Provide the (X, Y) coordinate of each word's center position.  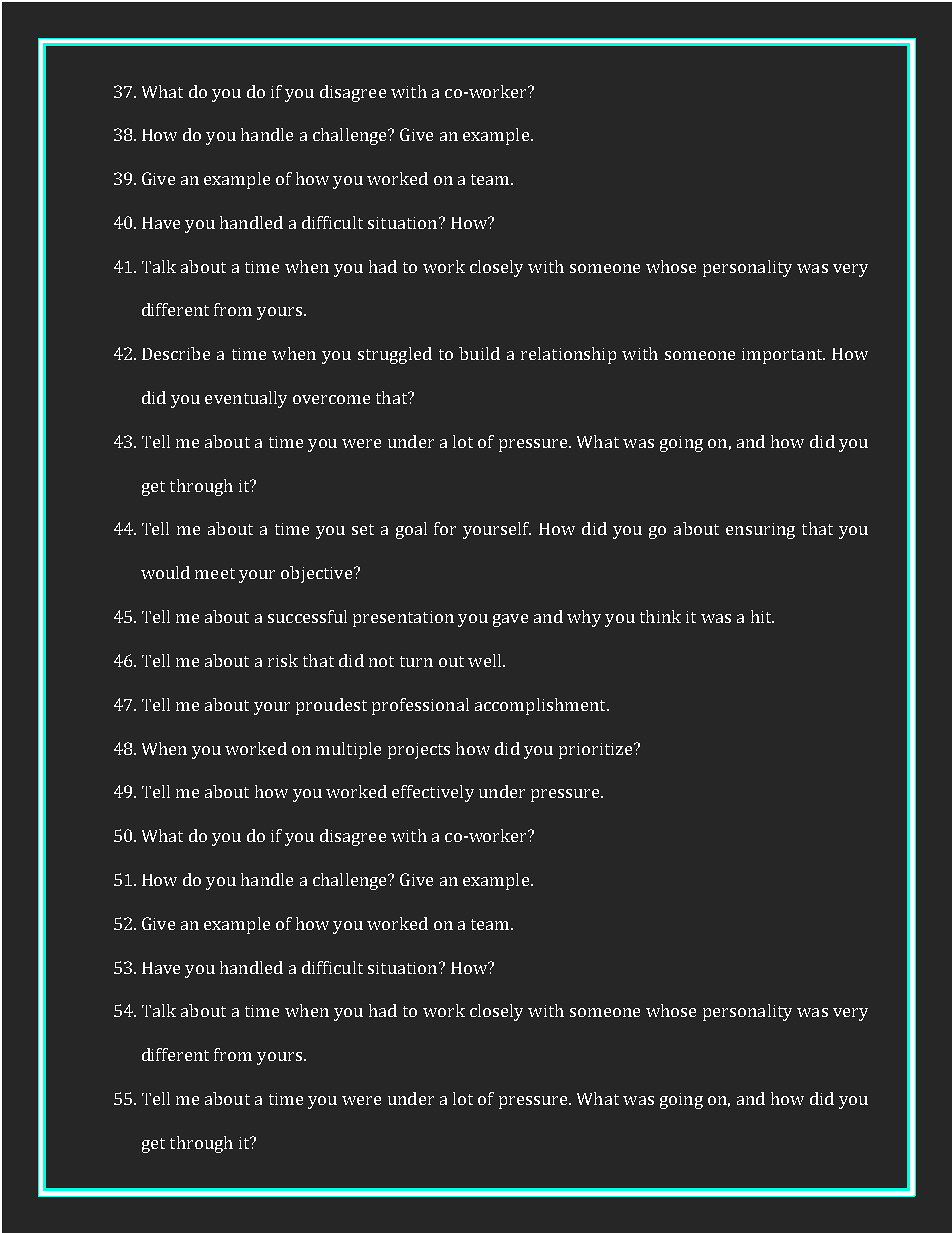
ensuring (760, 531)
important (783, 356)
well (486, 660)
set (363, 529)
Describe (176, 353)
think (660, 616)
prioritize (597, 751)
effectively (433, 793)
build (479, 353)
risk (283, 660)
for (445, 528)
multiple (348, 750)
